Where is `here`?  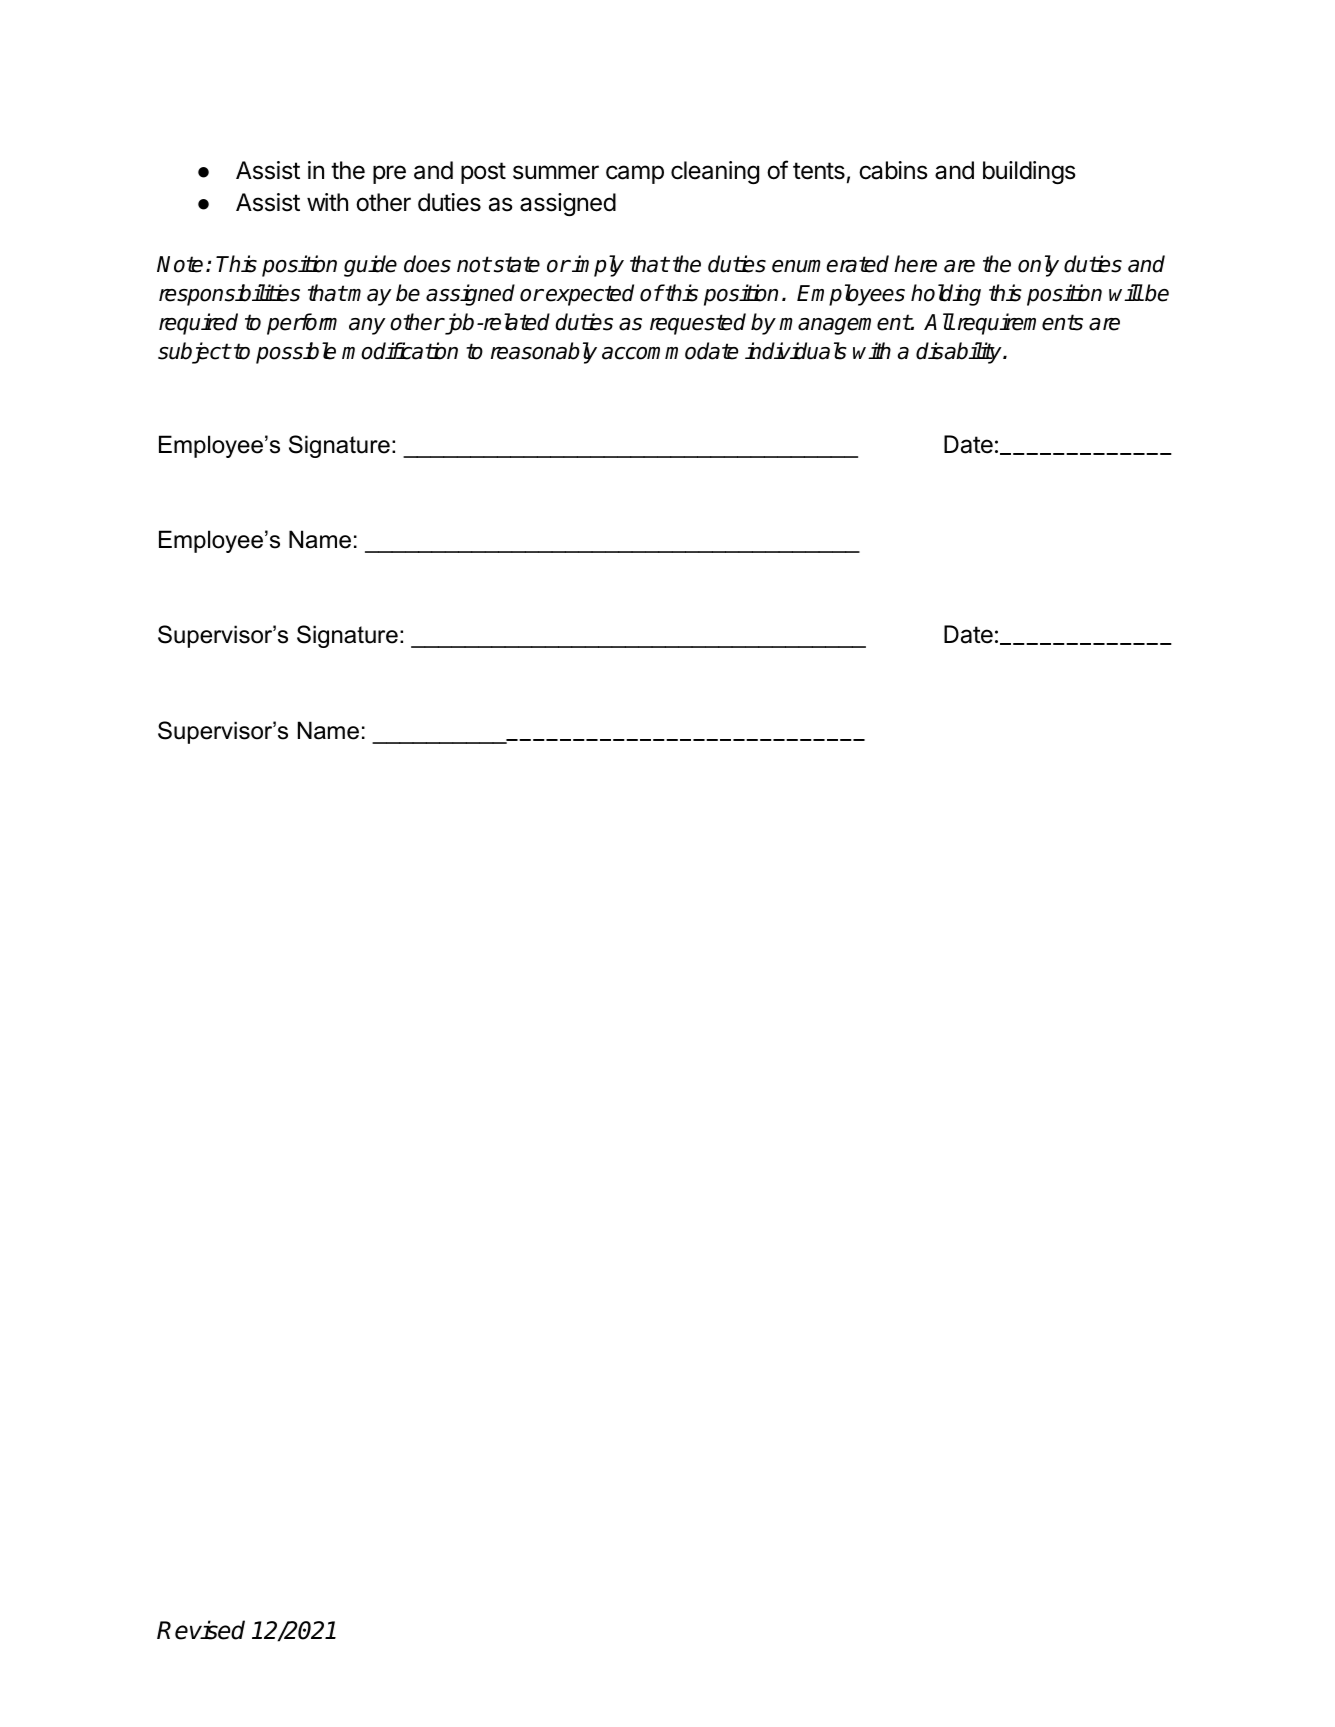 here is located at coordinates (915, 264).
